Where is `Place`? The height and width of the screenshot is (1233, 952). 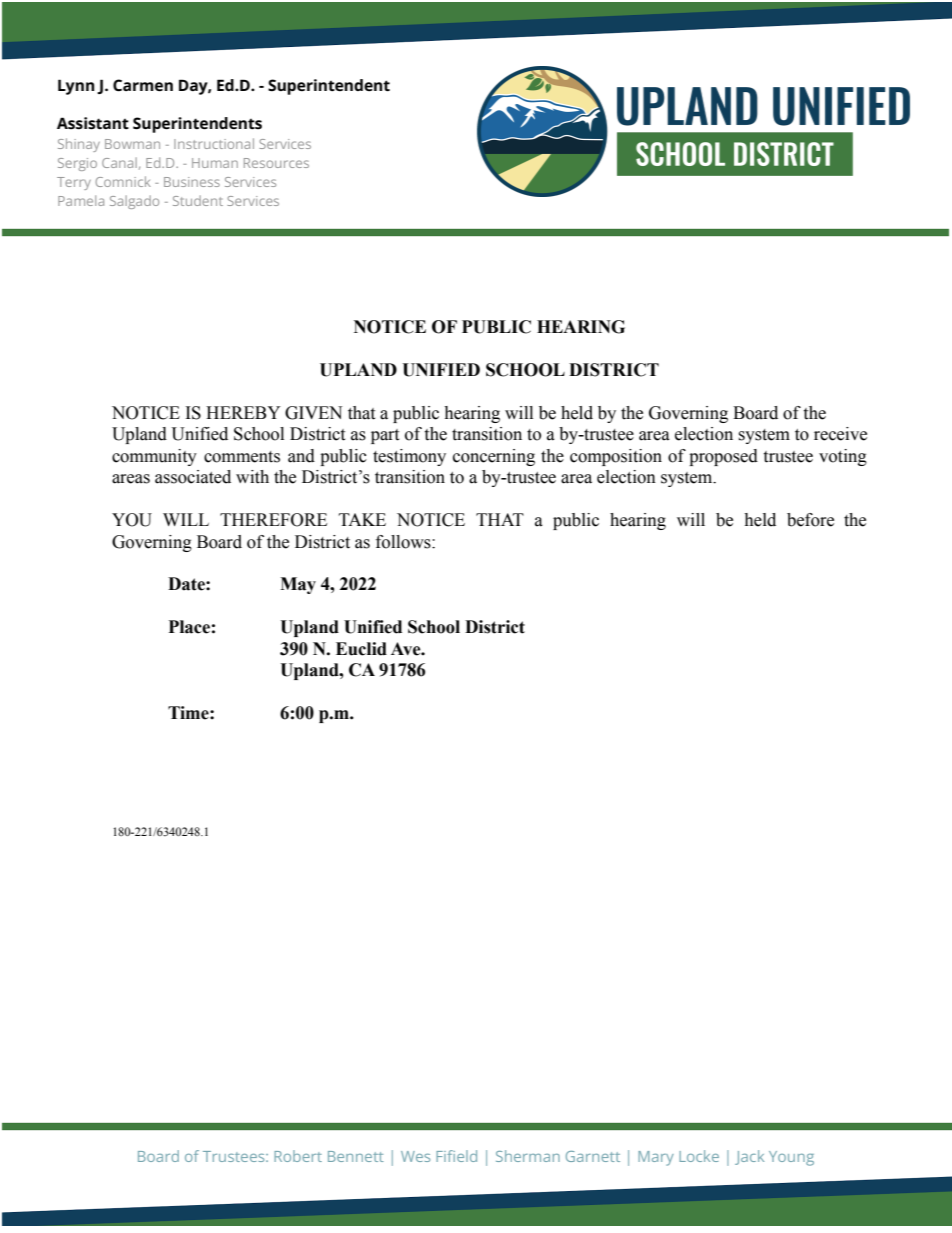 Place is located at coordinates (189, 627).
